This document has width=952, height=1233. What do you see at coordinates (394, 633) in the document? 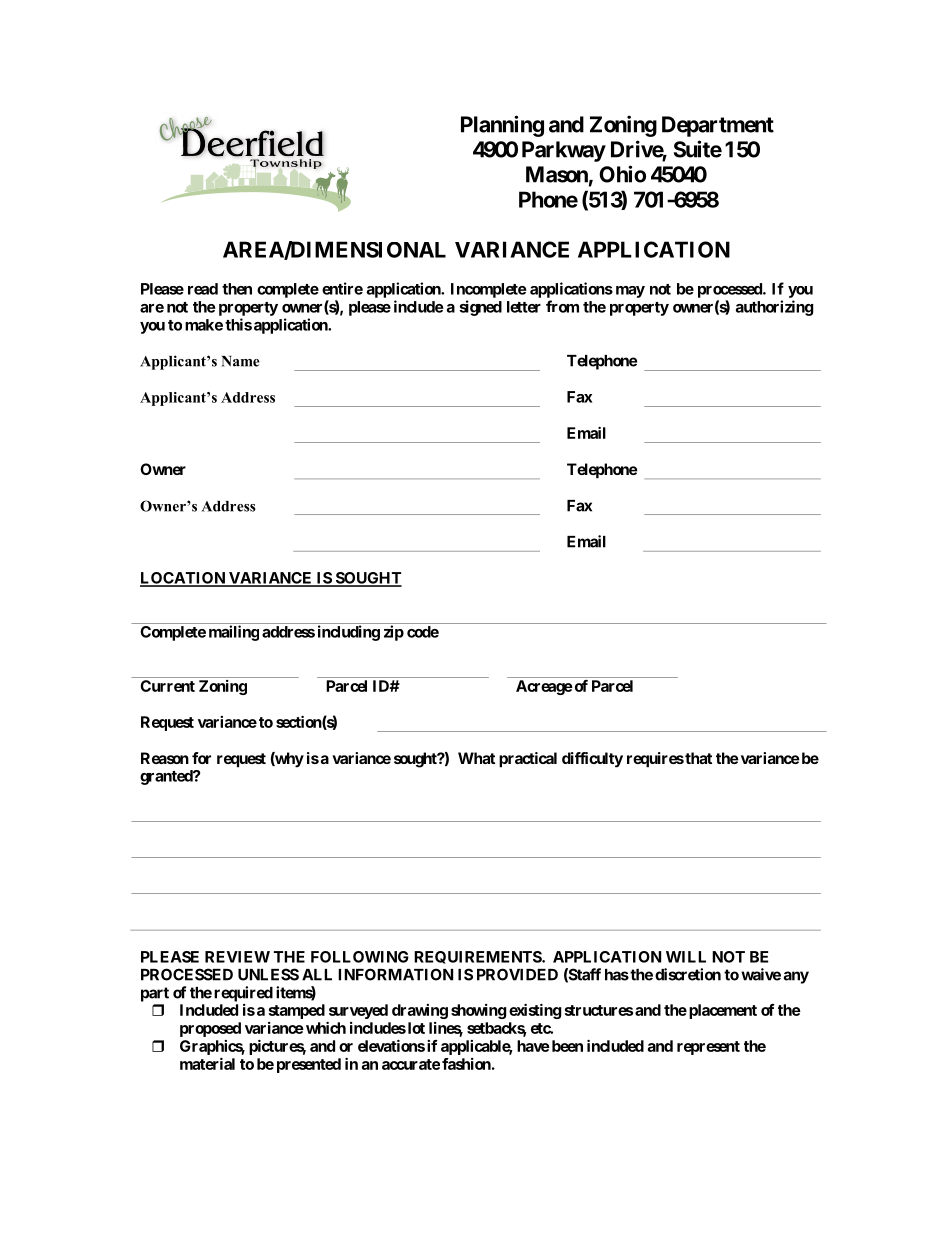
I see `zip` at bounding box center [394, 633].
